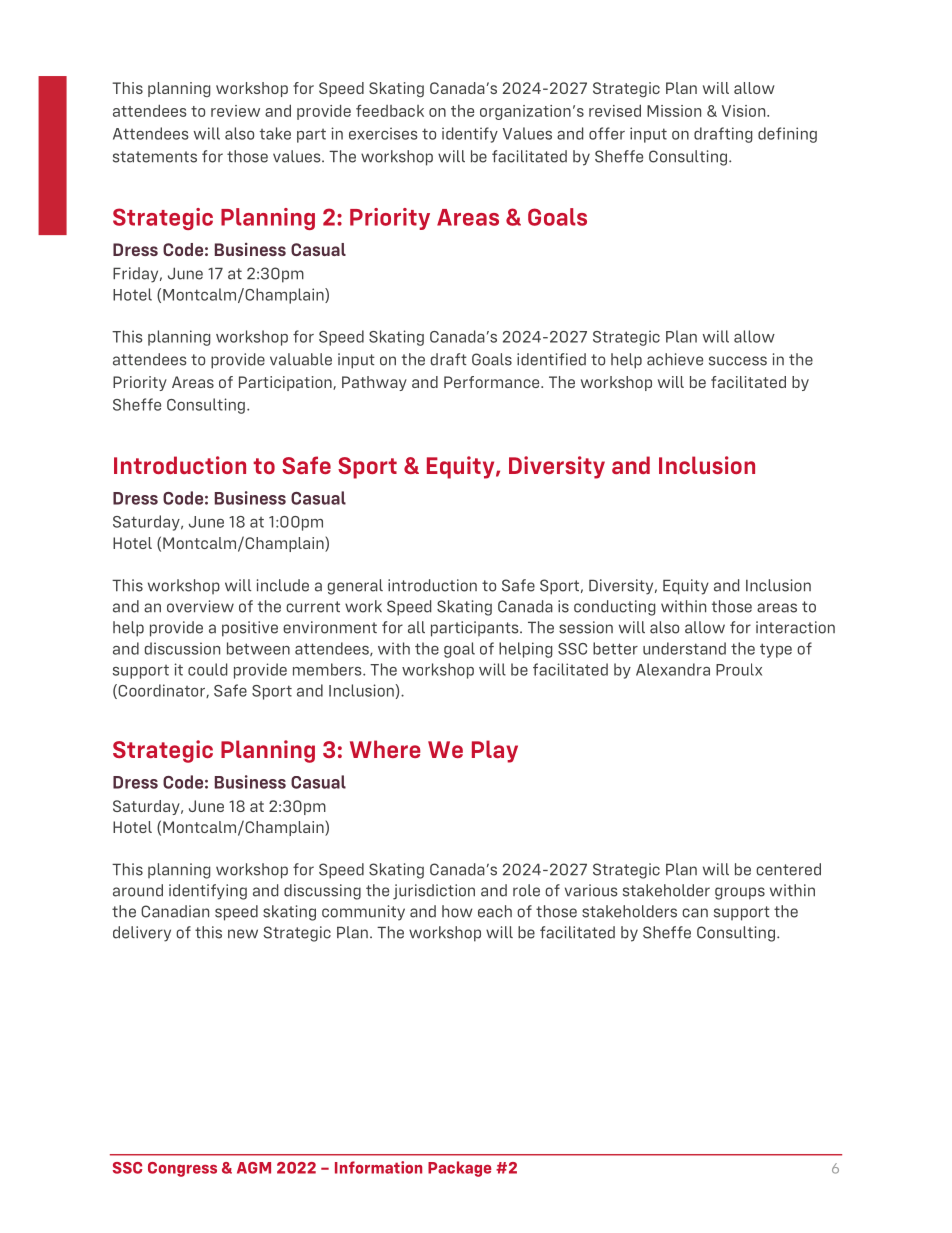  What do you see at coordinates (459, 1169) in the document?
I see `Package` at bounding box center [459, 1169].
